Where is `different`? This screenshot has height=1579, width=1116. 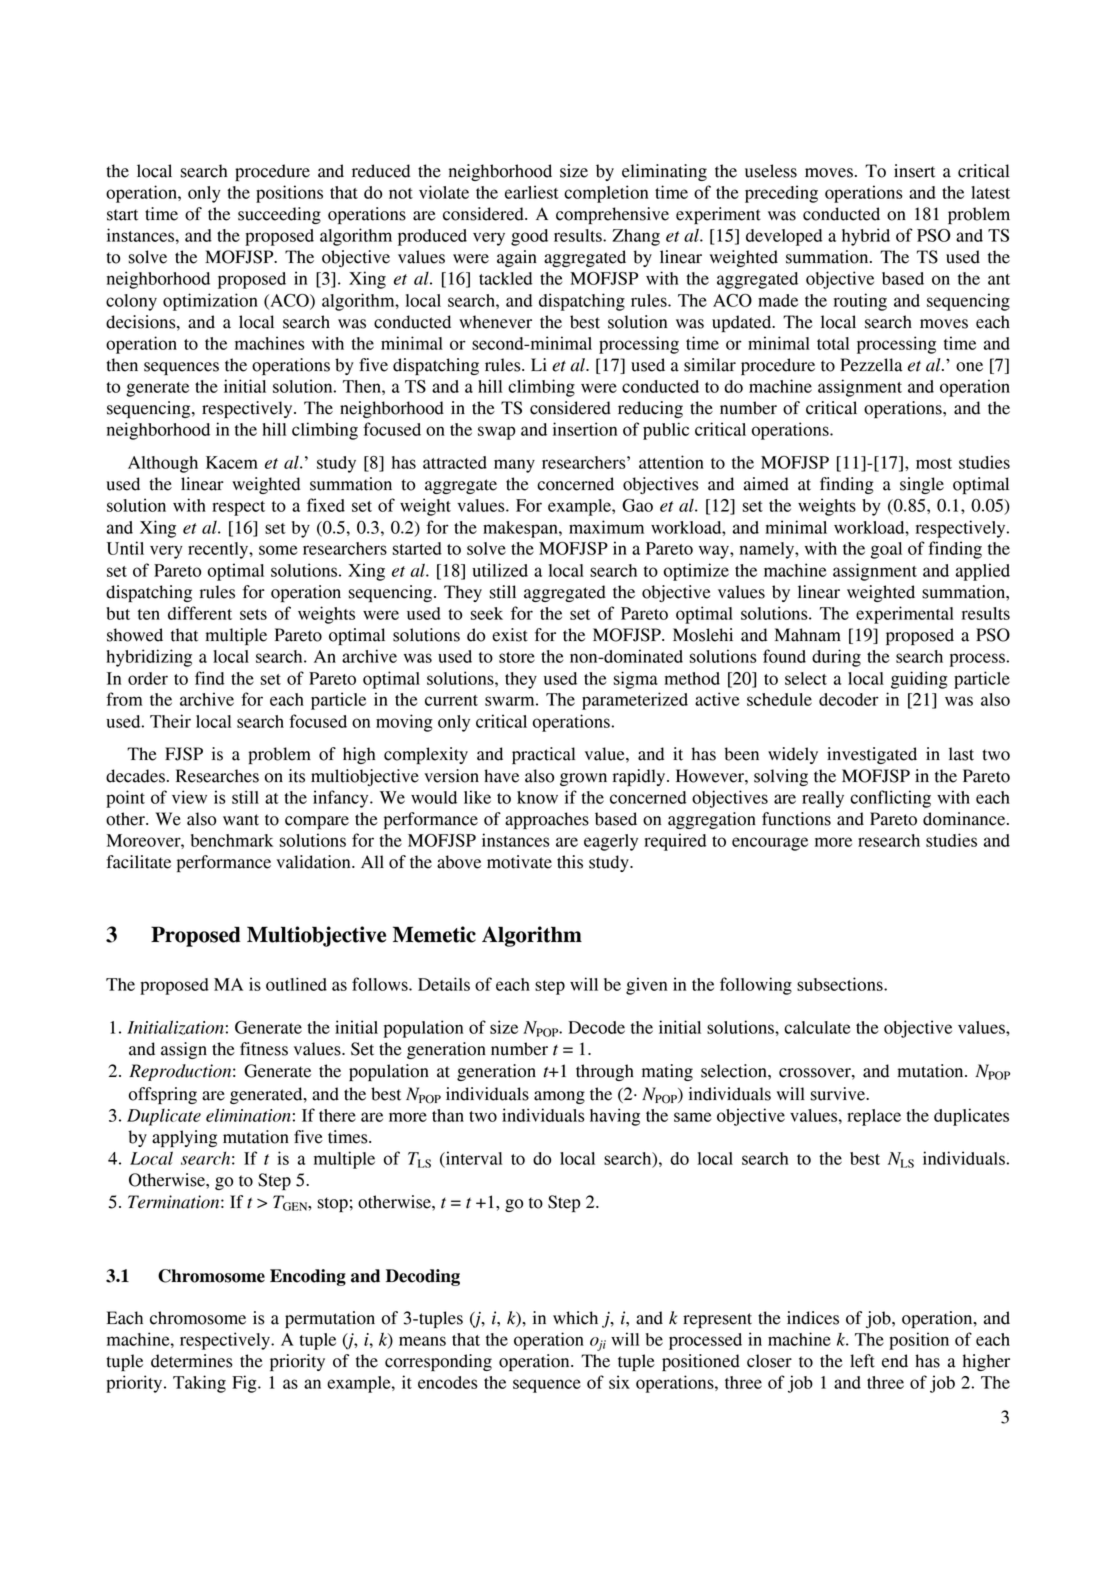 different is located at coordinates (200, 613).
